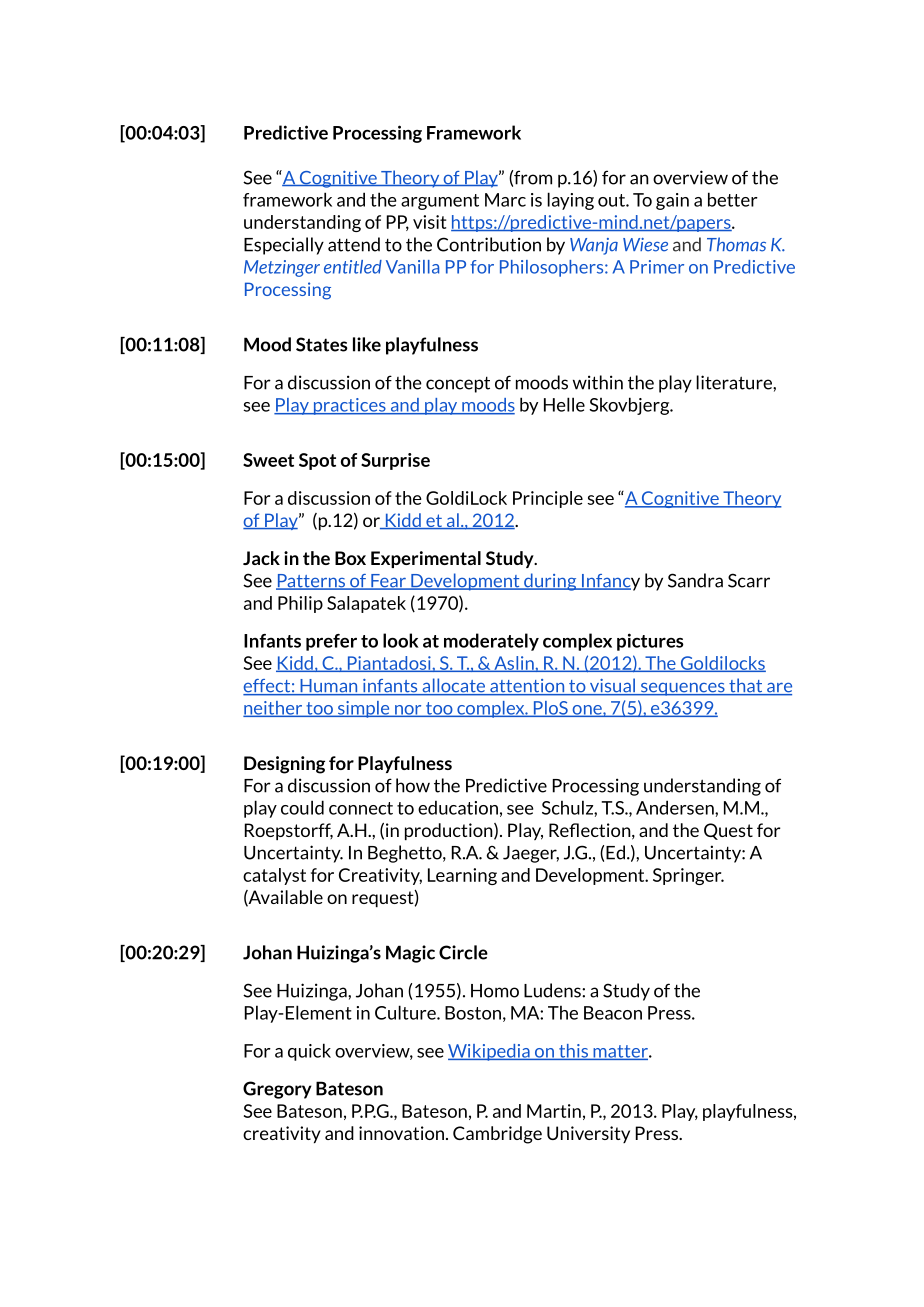 The width and height of the image is (924, 1307). Describe the element at coordinates (302, 807) in the image. I see `could` at that location.
